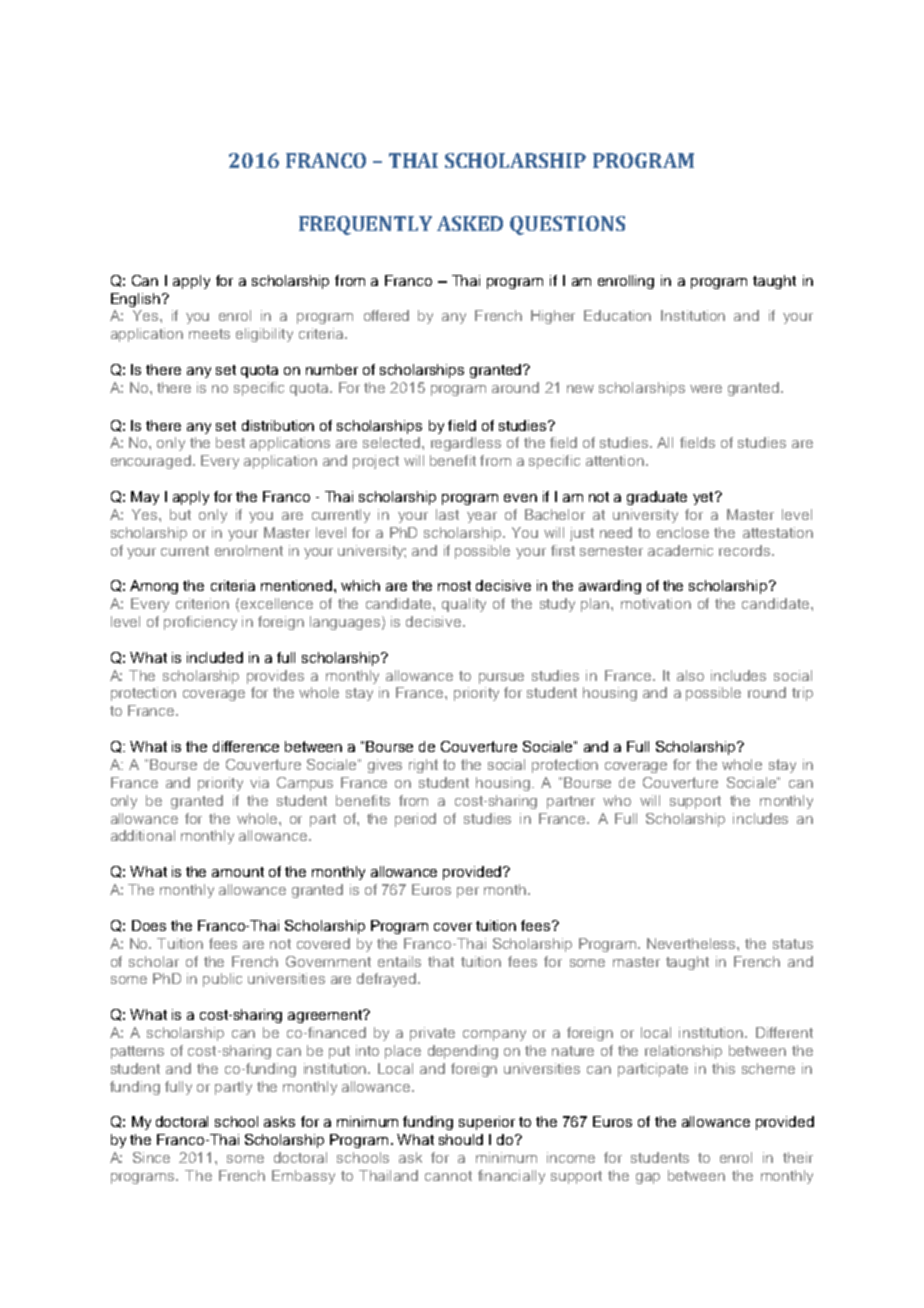 The width and height of the page is (924, 1308). What do you see at coordinates (690, 675) in the page?
I see `also` at bounding box center [690, 675].
